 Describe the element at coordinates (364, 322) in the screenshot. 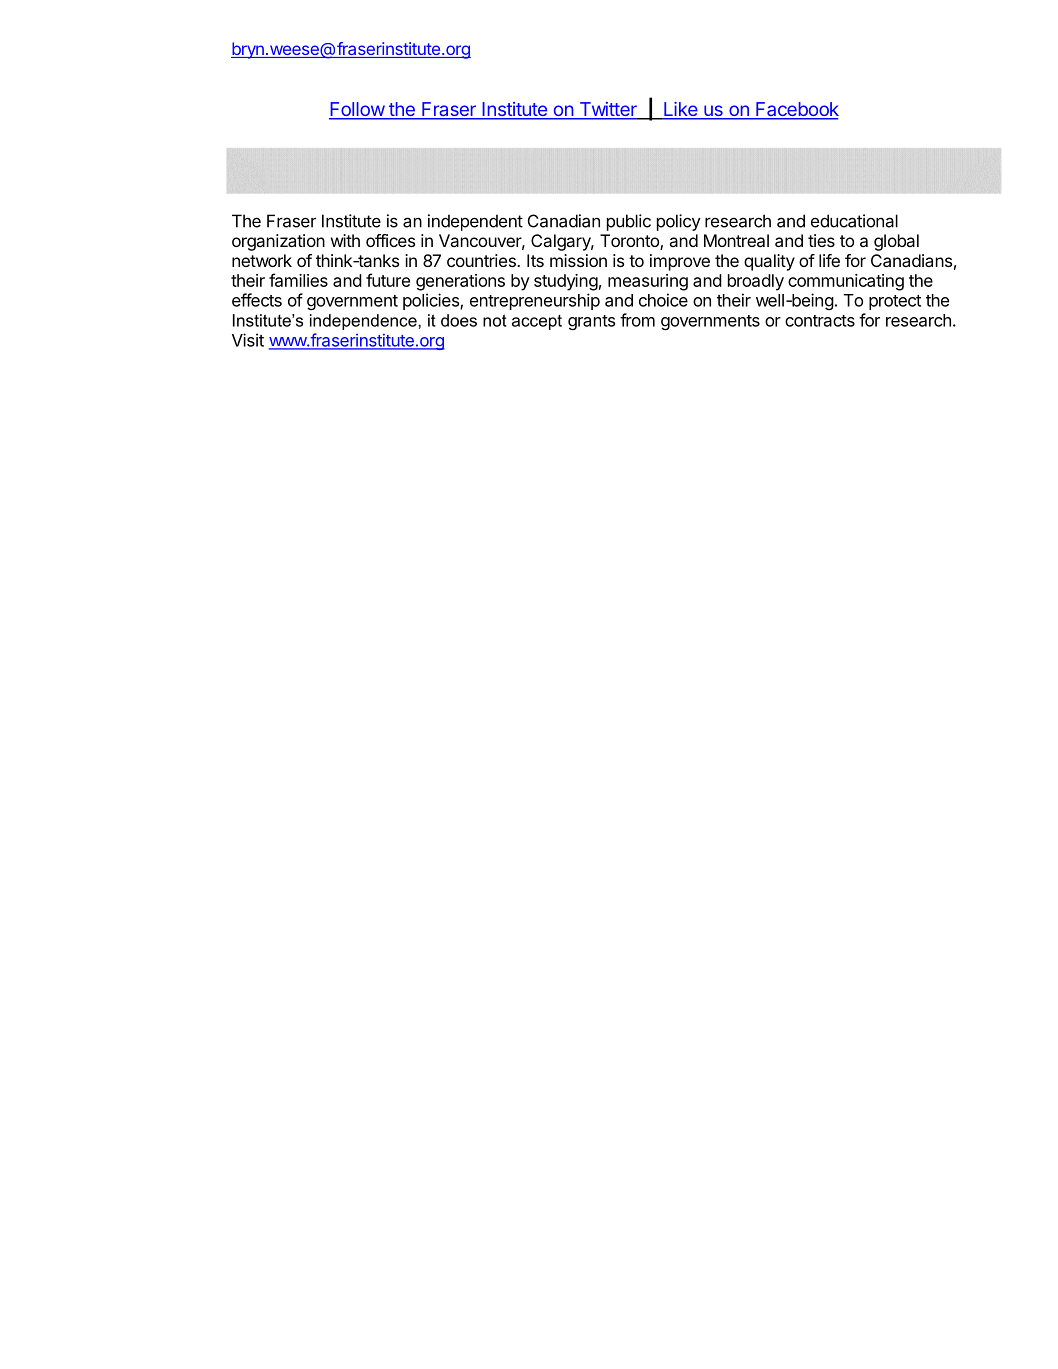

I see `independence` at that location.
